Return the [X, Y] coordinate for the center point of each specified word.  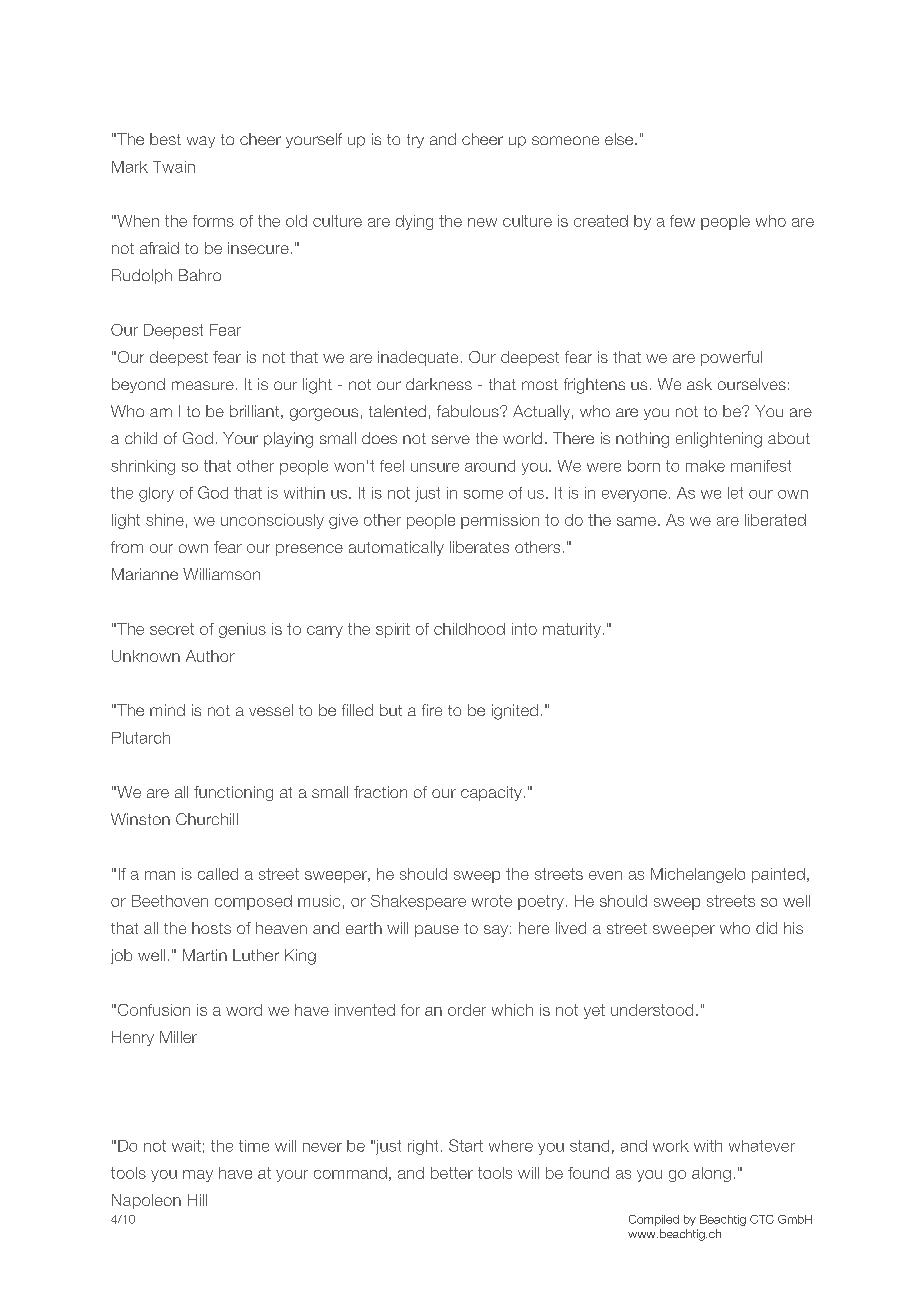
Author [210, 656]
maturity [572, 630]
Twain [174, 167]
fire [432, 710]
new [482, 222]
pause [437, 931]
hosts [211, 928]
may [198, 1176]
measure [203, 385]
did [766, 928]
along [711, 1174]
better [452, 1173]
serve [451, 439]
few [682, 221]
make [705, 466]
